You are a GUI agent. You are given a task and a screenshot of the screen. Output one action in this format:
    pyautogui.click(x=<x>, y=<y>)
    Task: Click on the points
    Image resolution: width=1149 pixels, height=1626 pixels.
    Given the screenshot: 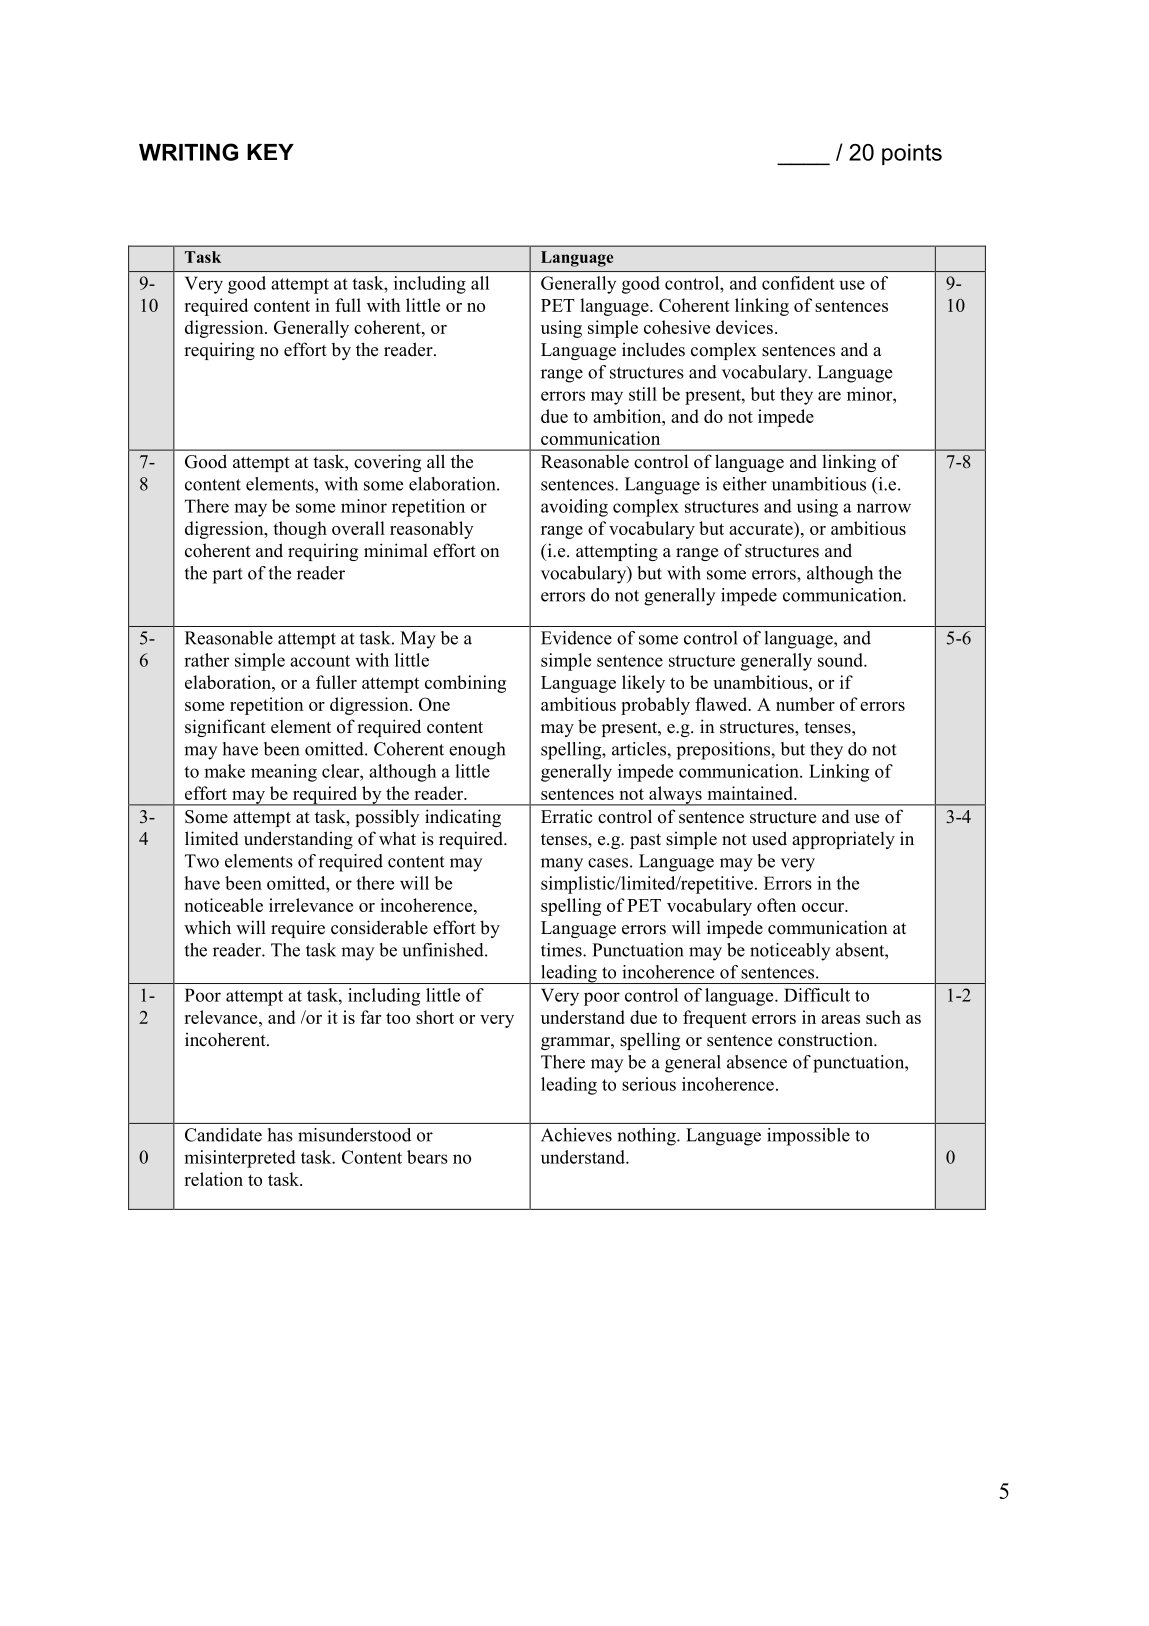 What is the action you would take?
    pyautogui.click(x=912, y=154)
